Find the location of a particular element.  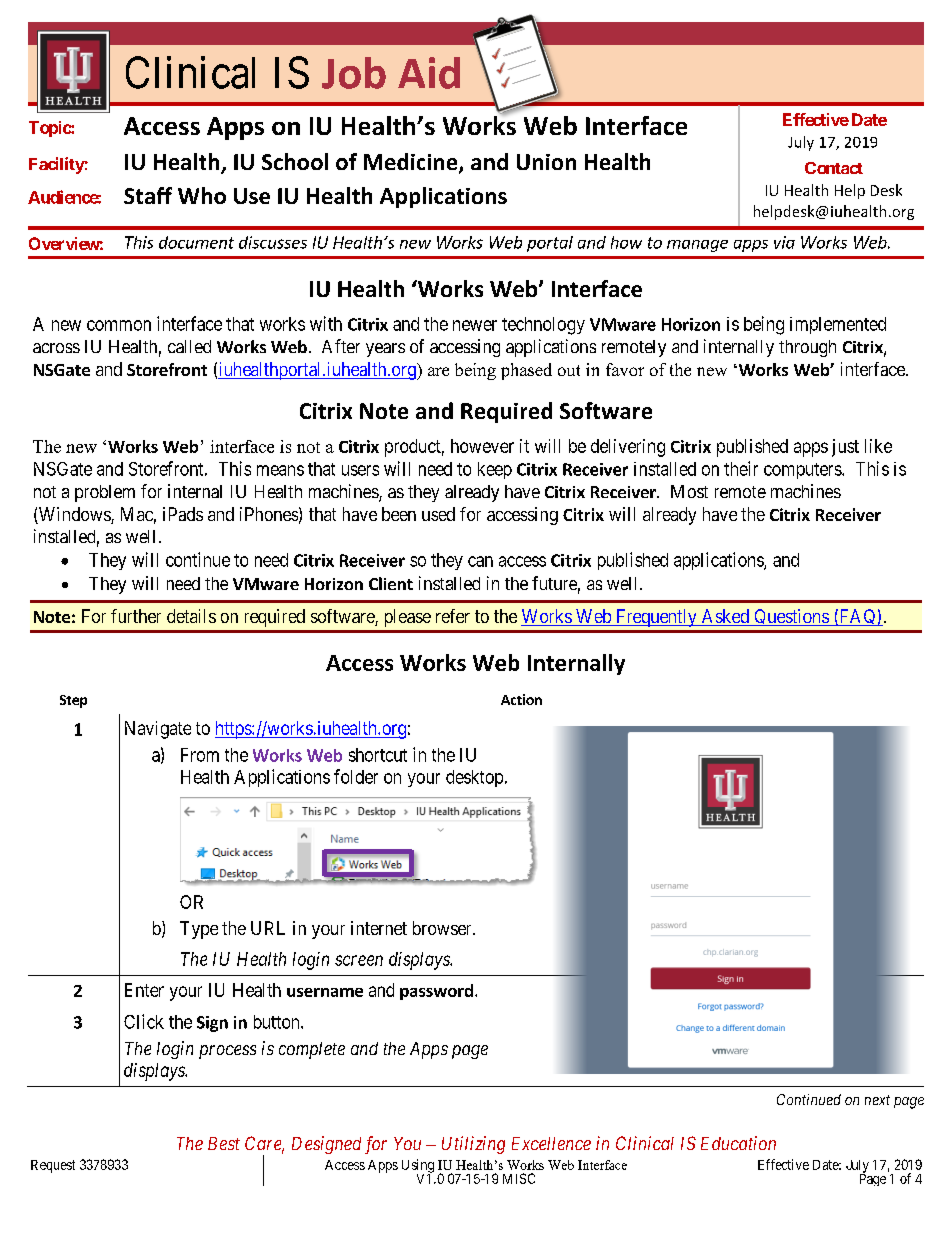

Utilizing is located at coordinates (473, 1145).
